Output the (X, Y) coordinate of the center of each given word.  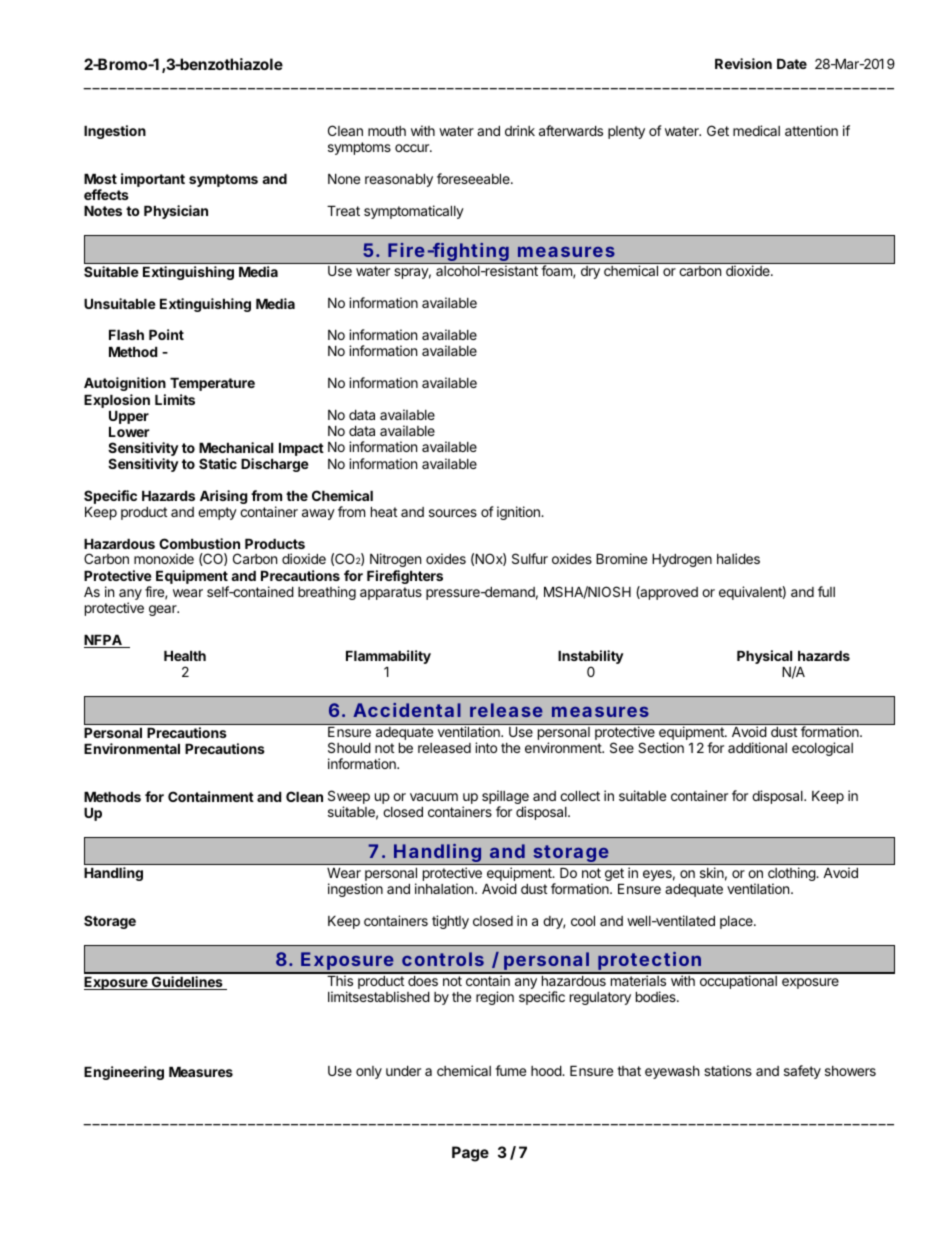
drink (520, 130)
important (153, 180)
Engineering (124, 1073)
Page (470, 1154)
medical (756, 130)
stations (728, 1070)
